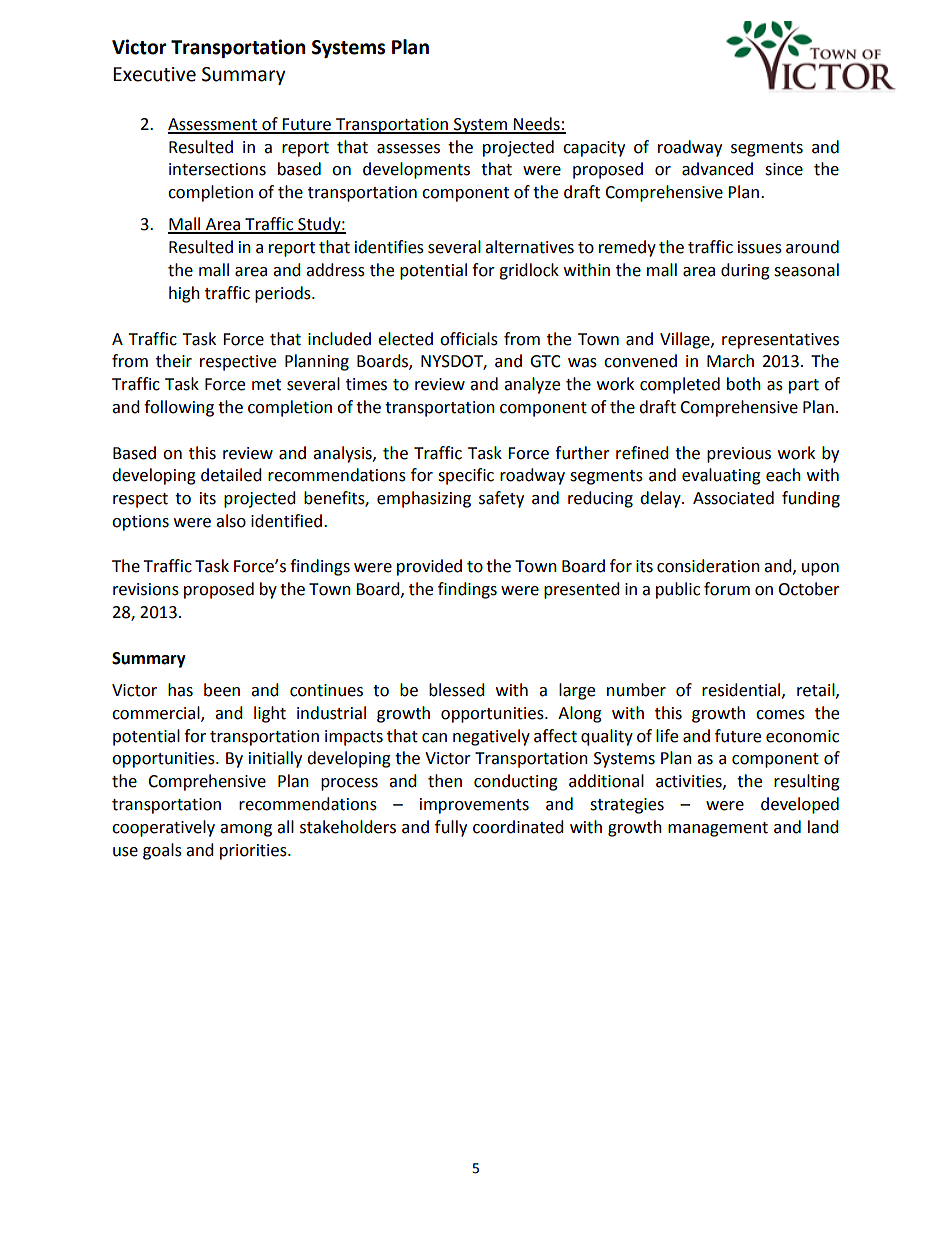 The image size is (952, 1233). I want to click on their, so click(174, 361).
